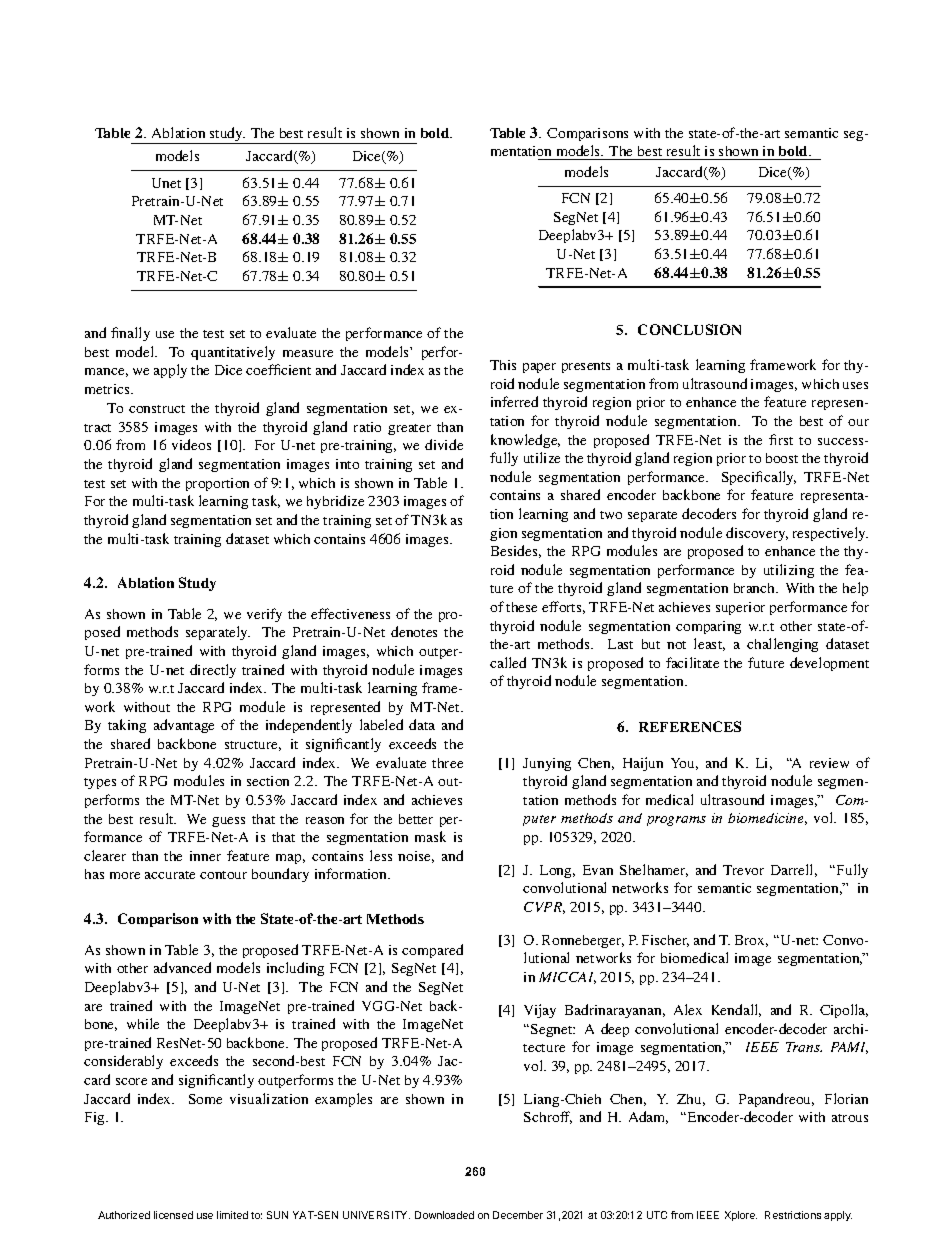 The image size is (952, 1233). I want to click on Downloaded, so click(444, 1215).
